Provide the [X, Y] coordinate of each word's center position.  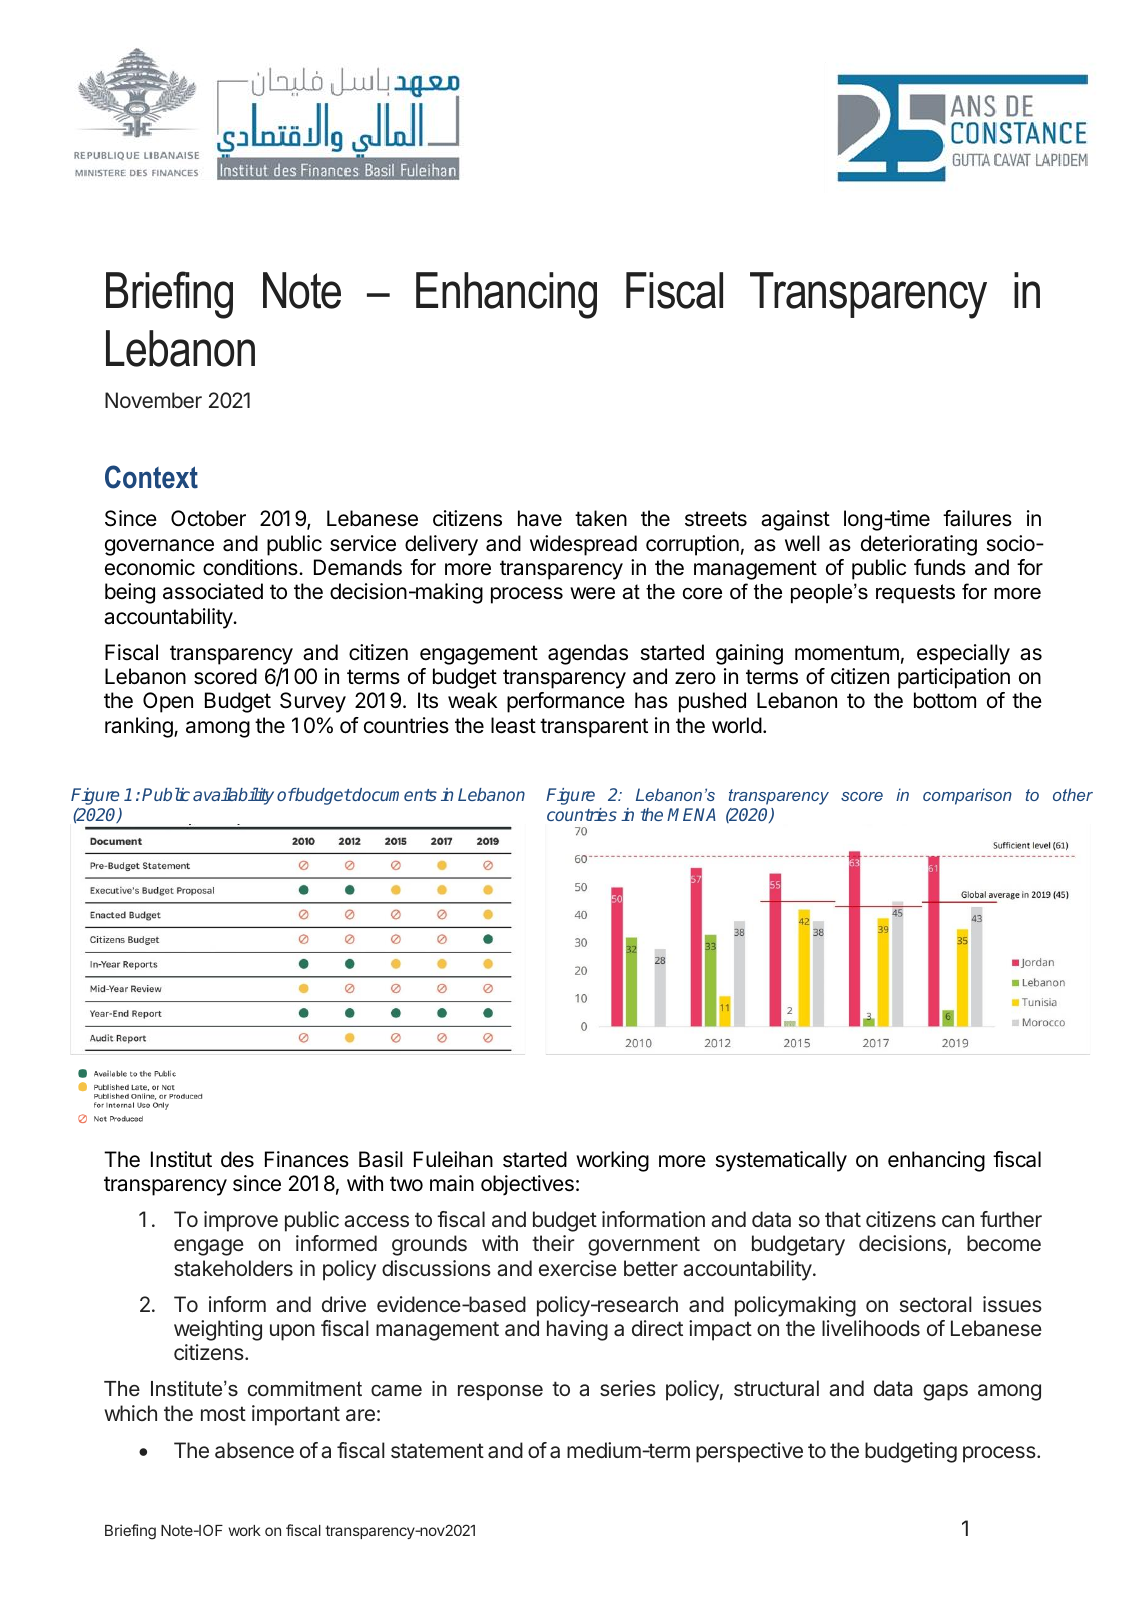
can [958, 1221]
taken [601, 518]
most [223, 1413]
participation [954, 678]
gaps [945, 1392]
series [628, 1388]
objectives [527, 1185]
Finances [307, 1159]
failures [977, 518]
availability [233, 796]
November [153, 400]
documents [394, 794]
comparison [967, 796]
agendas [588, 654]
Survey [313, 702]
